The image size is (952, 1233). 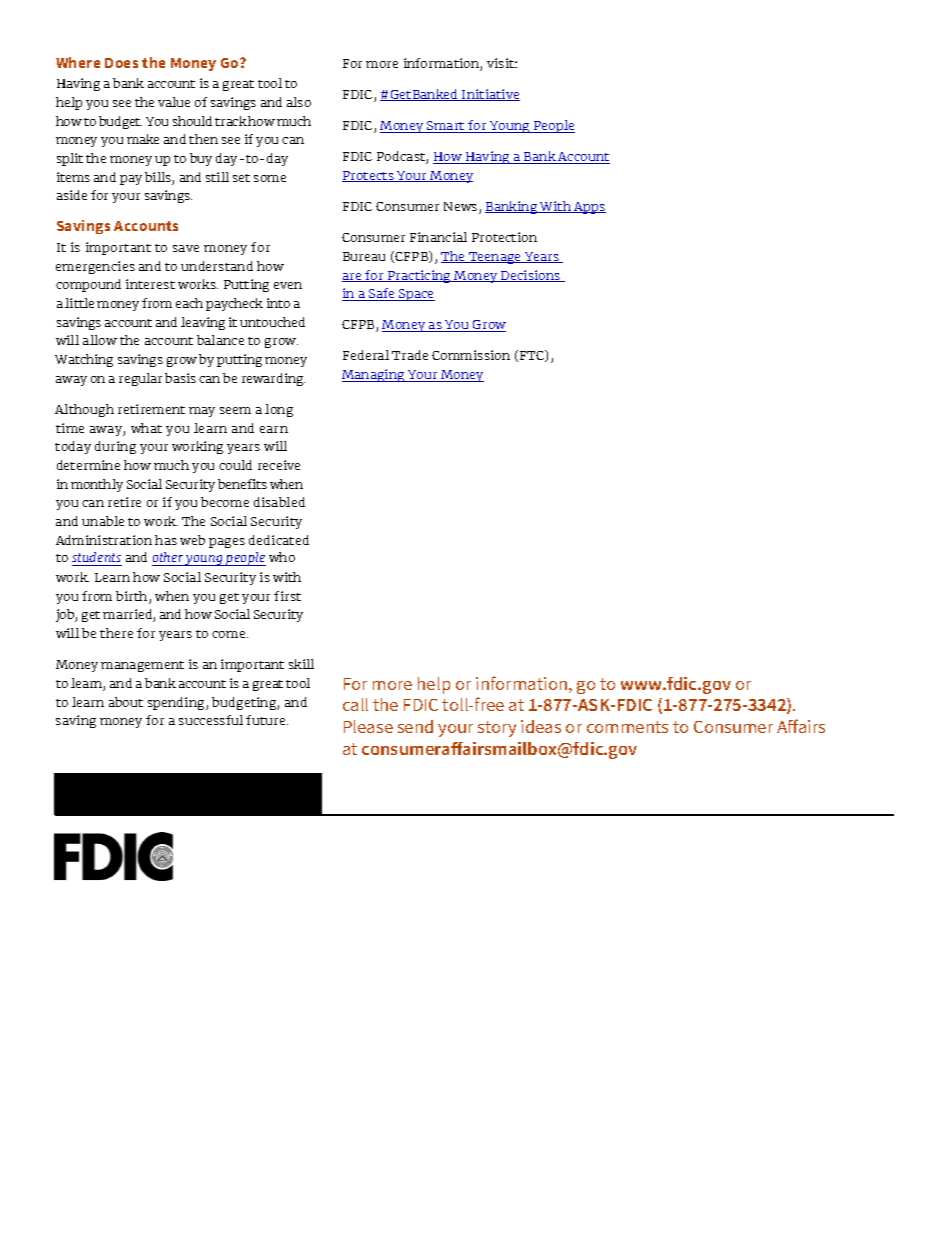 What do you see at coordinates (121, 63) in the image?
I see `Does` at bounding box center [121, 63].
